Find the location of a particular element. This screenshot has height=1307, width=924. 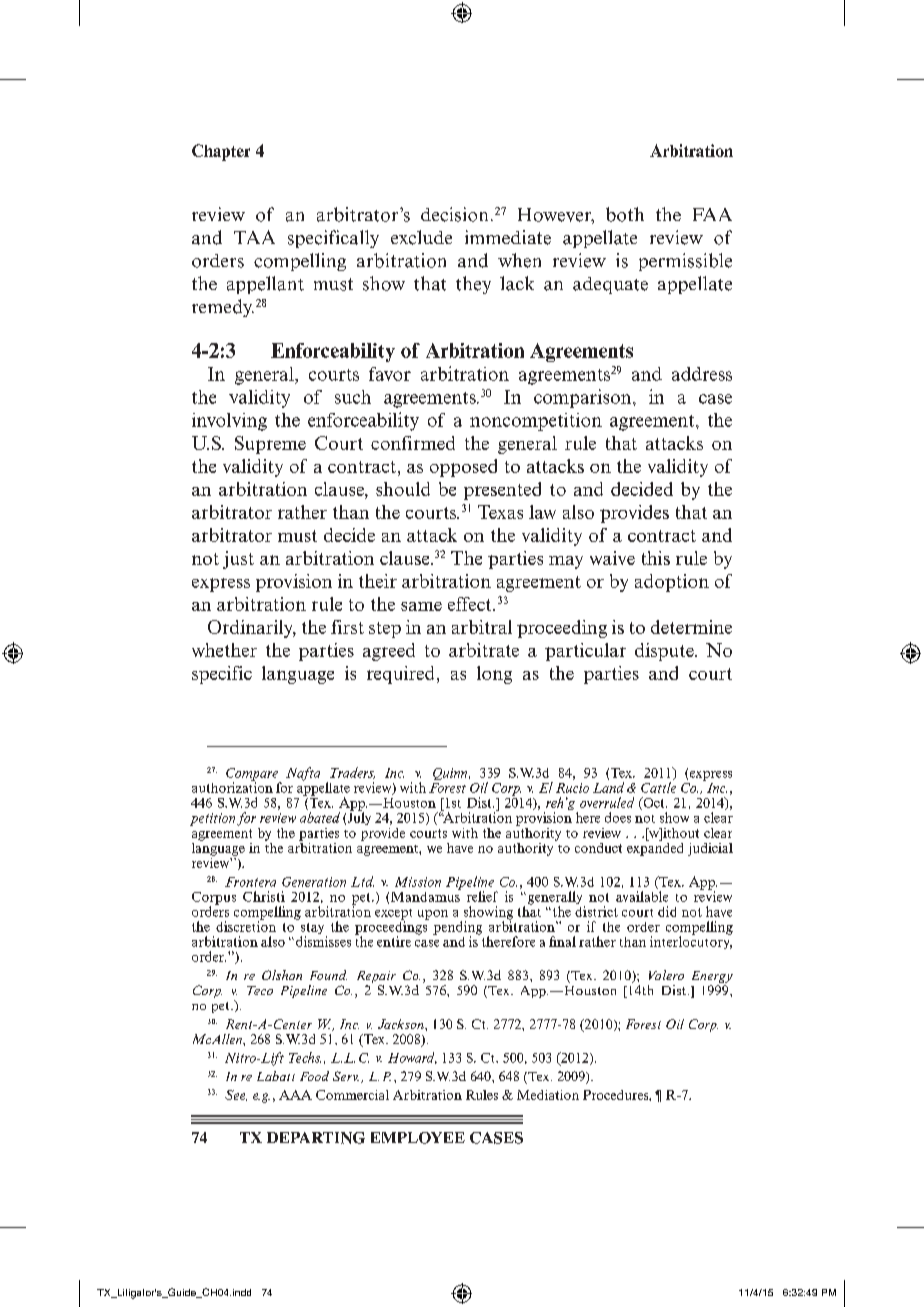

TAA is located at coordinates (254, 237).
